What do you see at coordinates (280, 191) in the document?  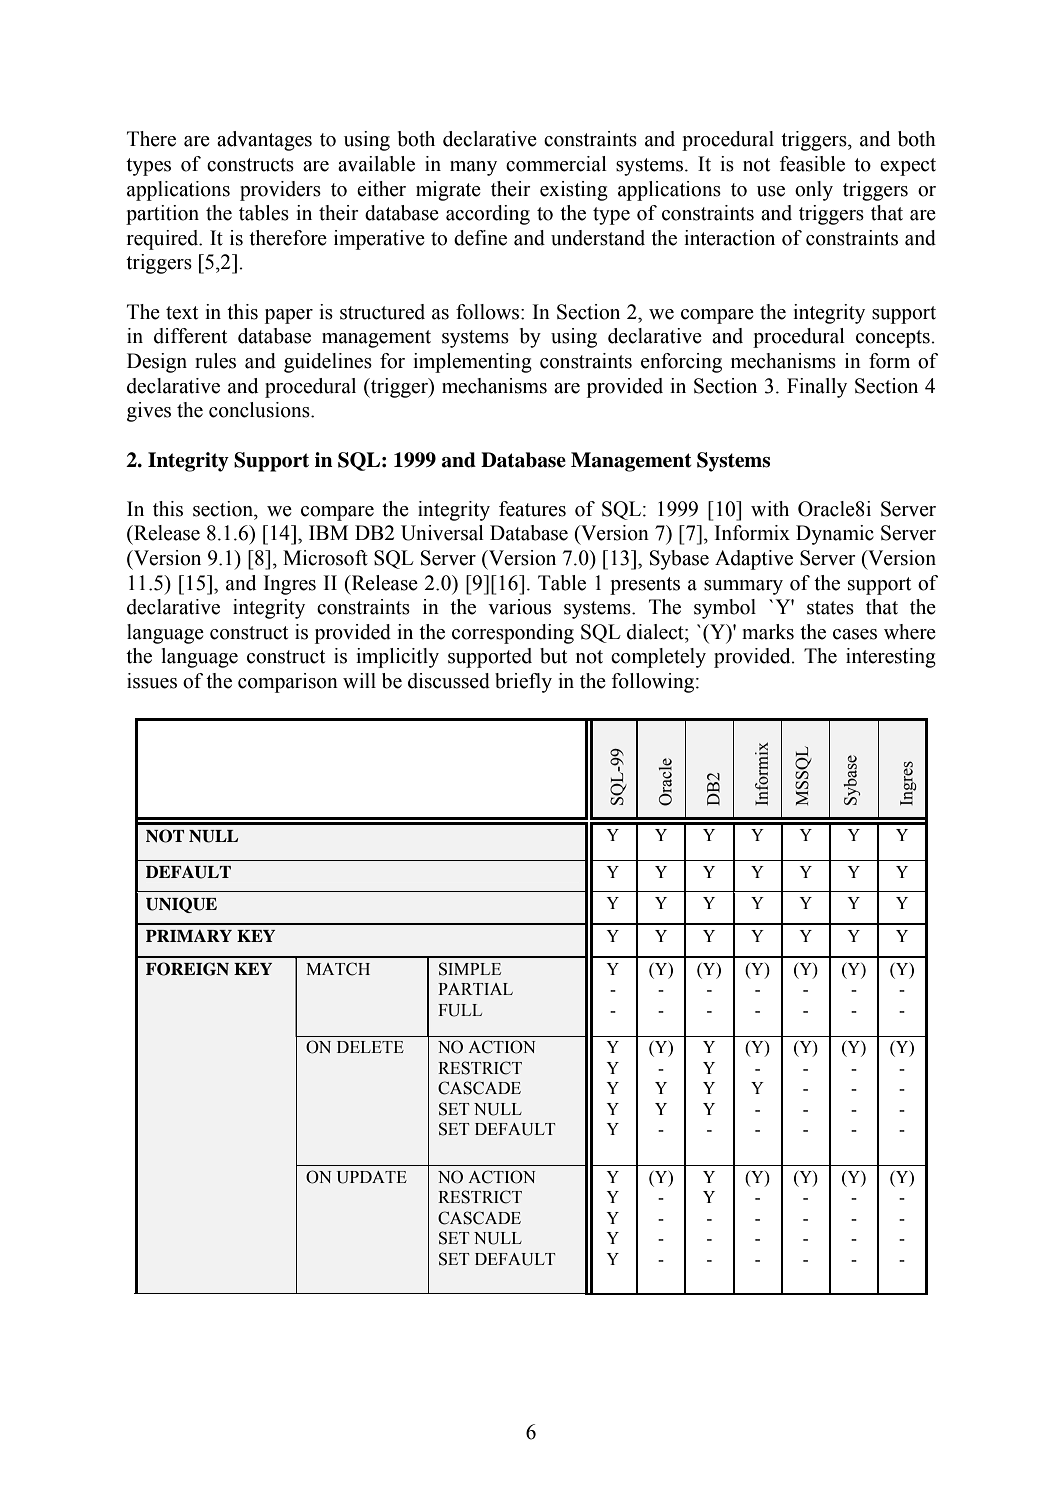 I see `providers` at bounding box center [280, 191].
